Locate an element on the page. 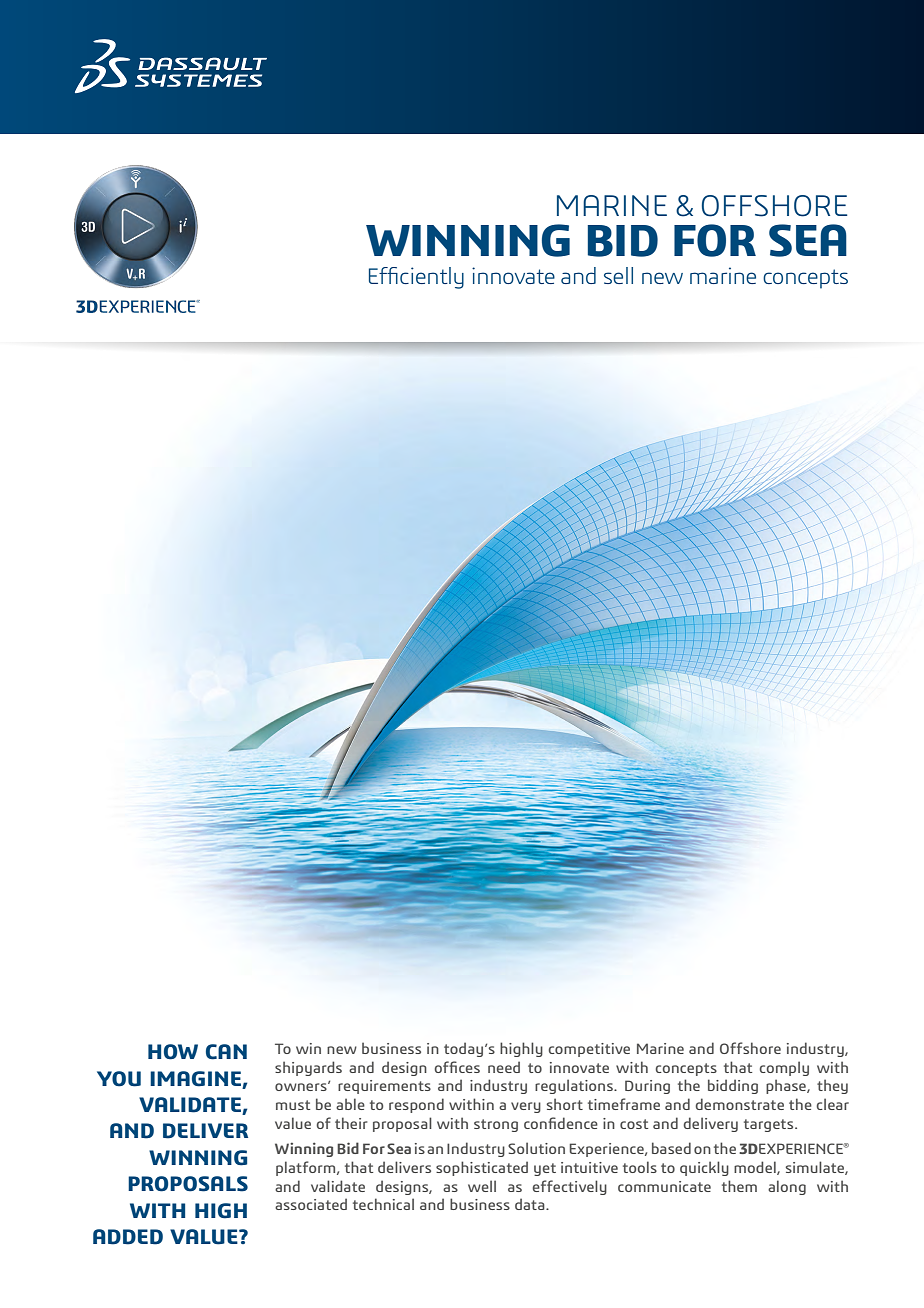 The width and height of the page is (924, 1308). offices is located at coordinates (457, 1067).
